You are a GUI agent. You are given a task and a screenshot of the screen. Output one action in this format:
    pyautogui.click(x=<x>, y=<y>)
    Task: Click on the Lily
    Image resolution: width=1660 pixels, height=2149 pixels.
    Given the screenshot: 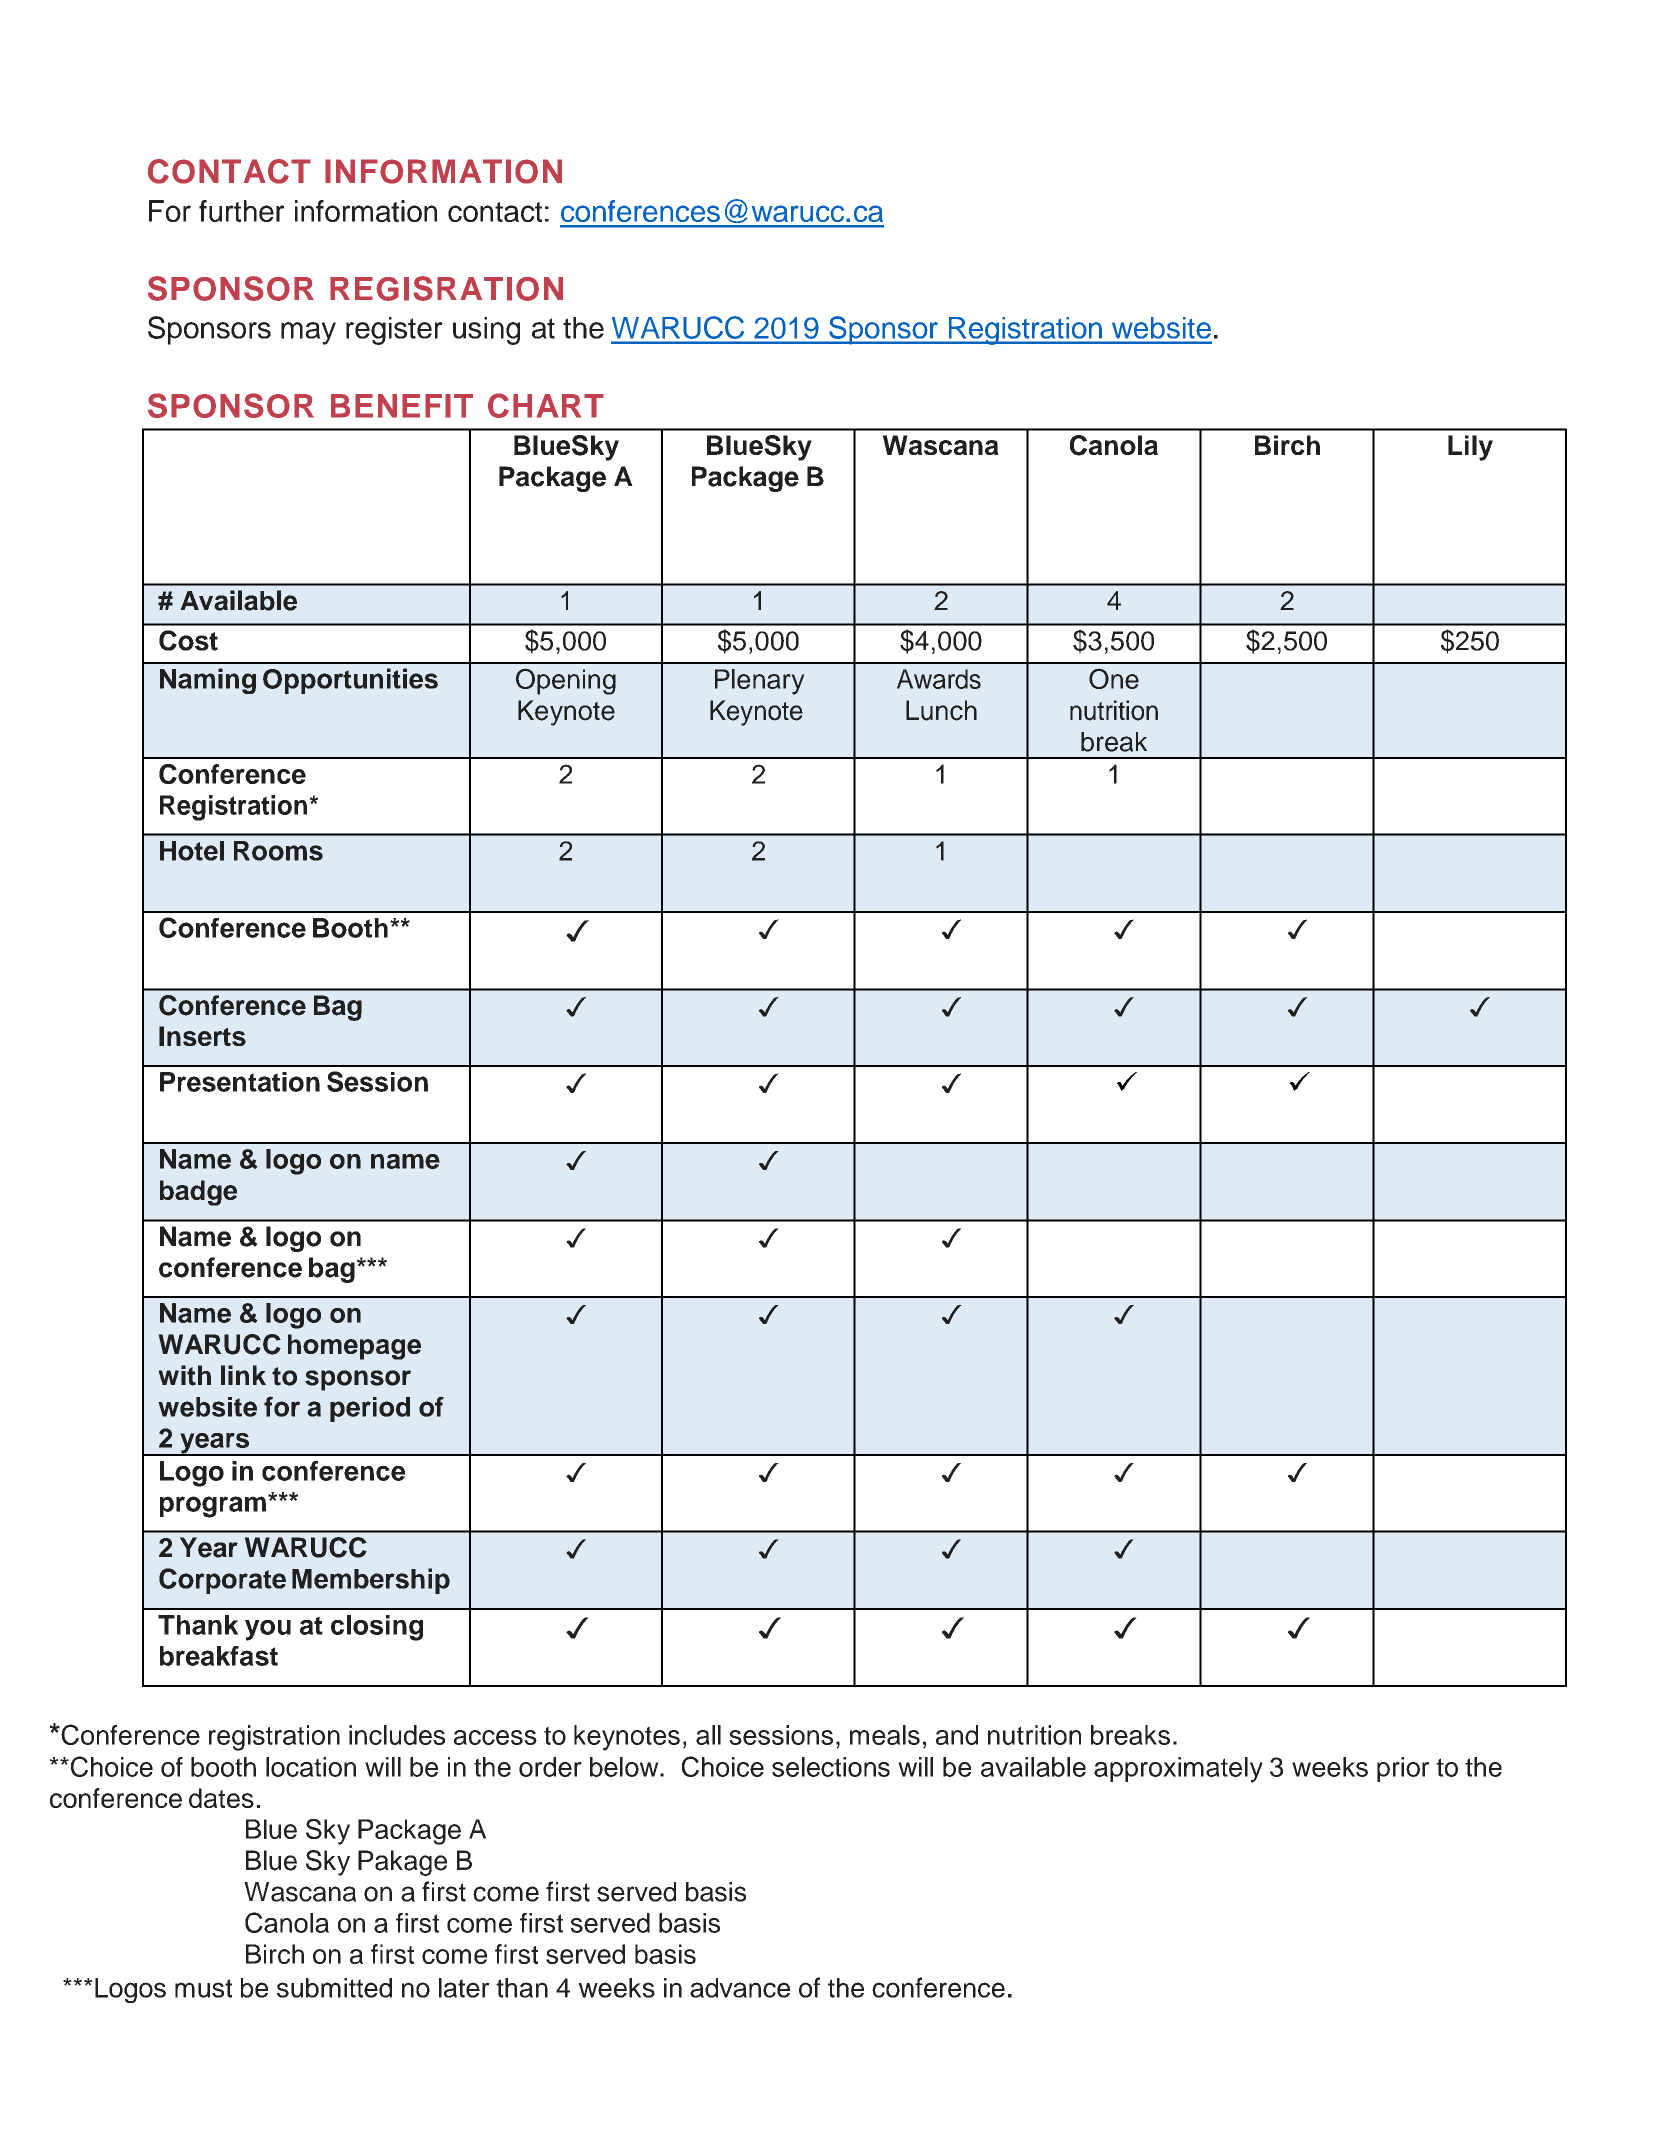 What is the action you would take?
    pyautogui.click(x=1470, y=448)
